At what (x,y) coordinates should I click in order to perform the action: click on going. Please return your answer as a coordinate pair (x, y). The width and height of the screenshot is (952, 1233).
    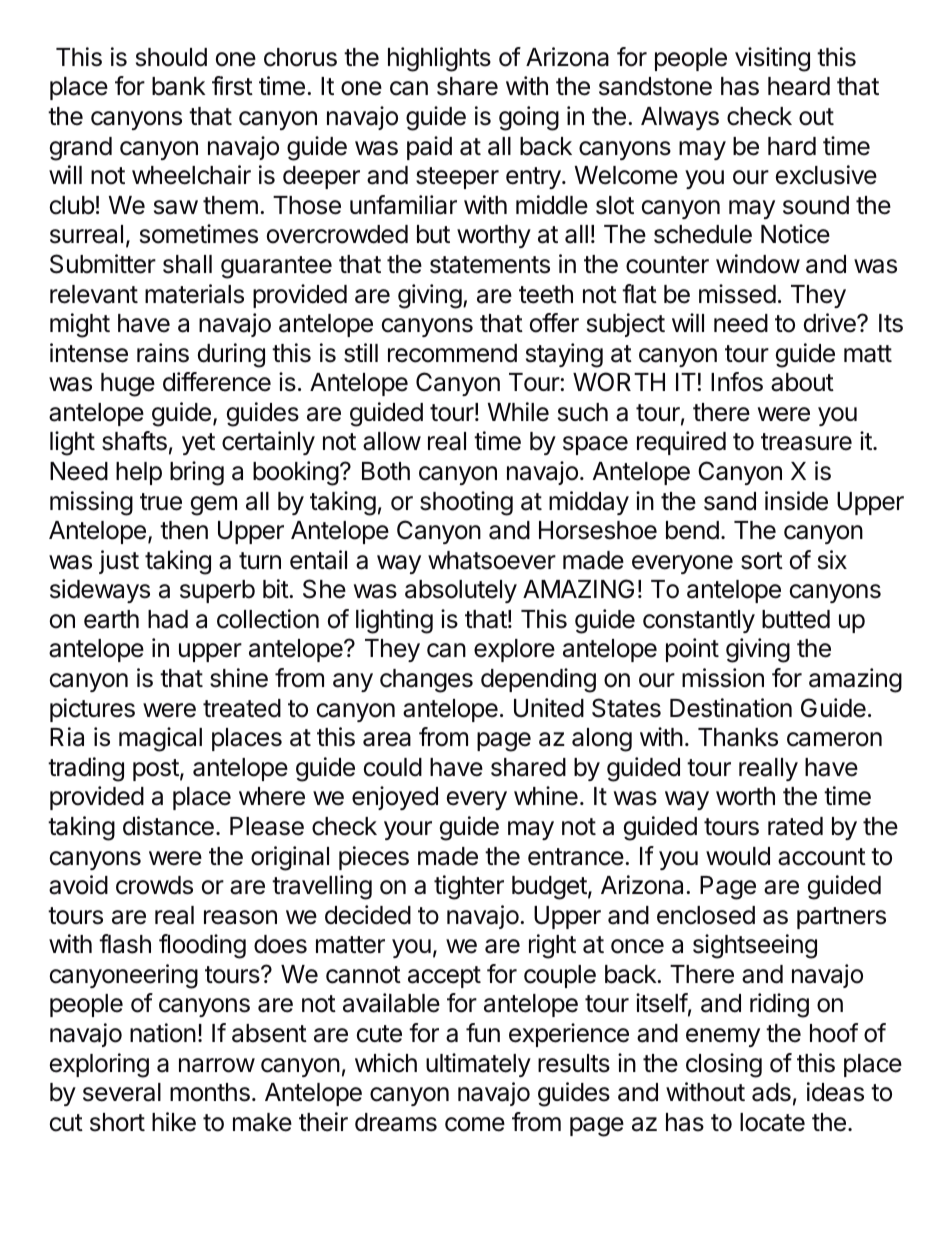
    Looking at the image, I should click on (529, 118).
